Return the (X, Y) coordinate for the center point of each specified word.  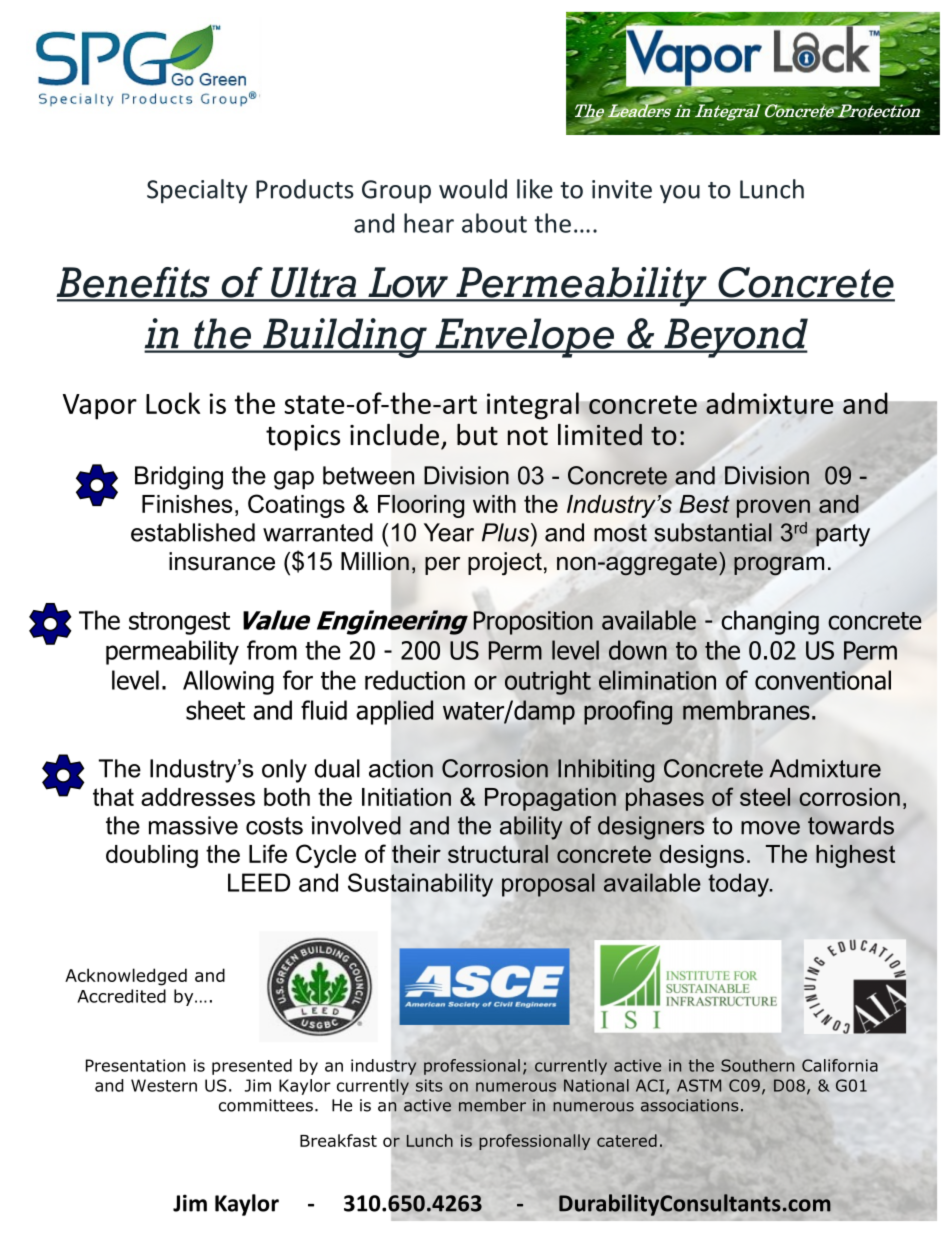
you (680, 194)
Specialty (197, 191)
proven (773, 508)
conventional (823, 680)
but (477, 435)
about (494, 223)
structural (498, 854)
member (492, 1105)
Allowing (228, 682)
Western (164, 1085)
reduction (415, 680)
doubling (152, 856)
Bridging (179, 478)
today (739, 885)
